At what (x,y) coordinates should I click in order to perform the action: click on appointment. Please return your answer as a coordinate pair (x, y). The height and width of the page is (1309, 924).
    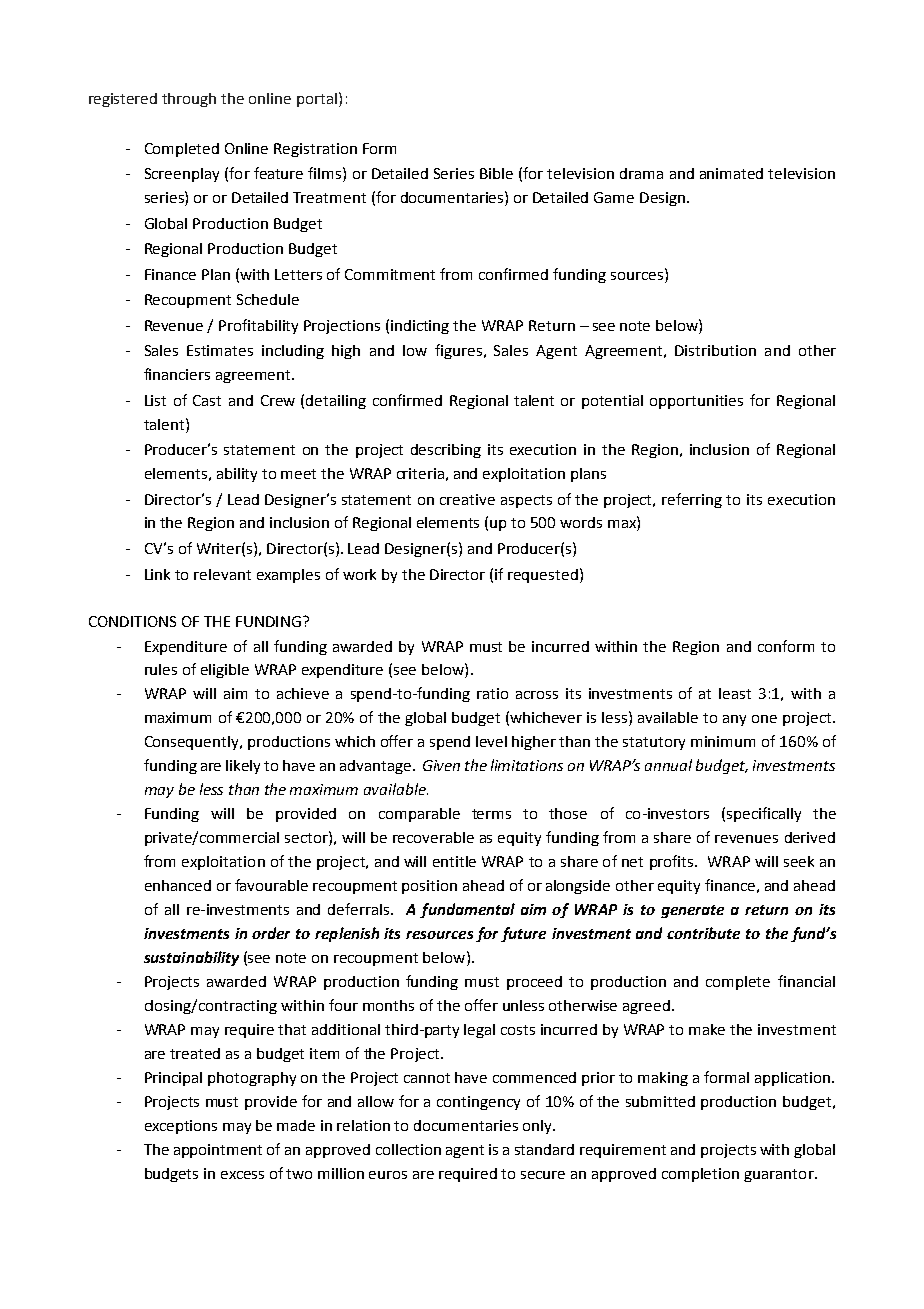
    Looking at the image, I should click on (218, 1151).
